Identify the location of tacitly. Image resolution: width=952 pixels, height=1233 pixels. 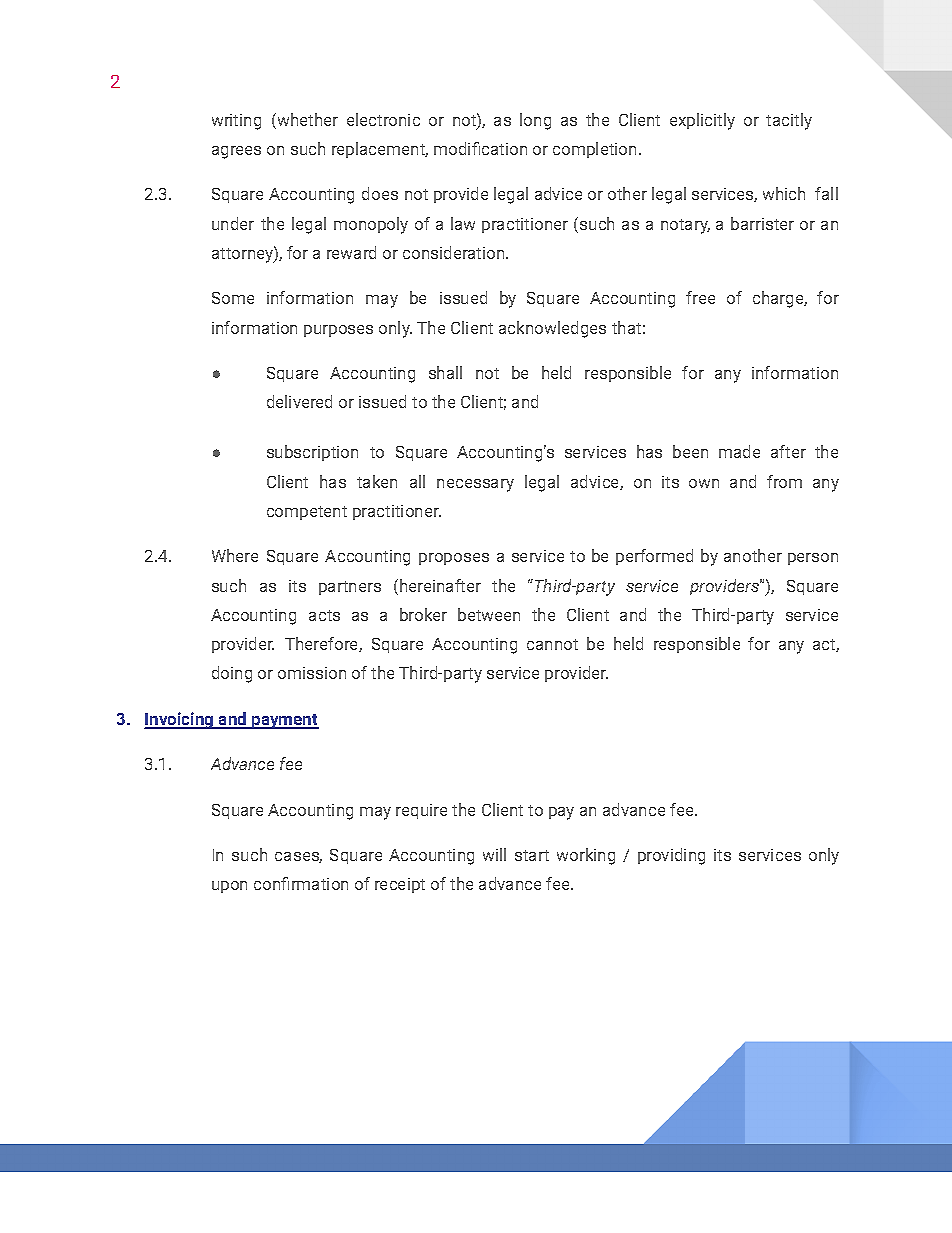
(789, 121).
